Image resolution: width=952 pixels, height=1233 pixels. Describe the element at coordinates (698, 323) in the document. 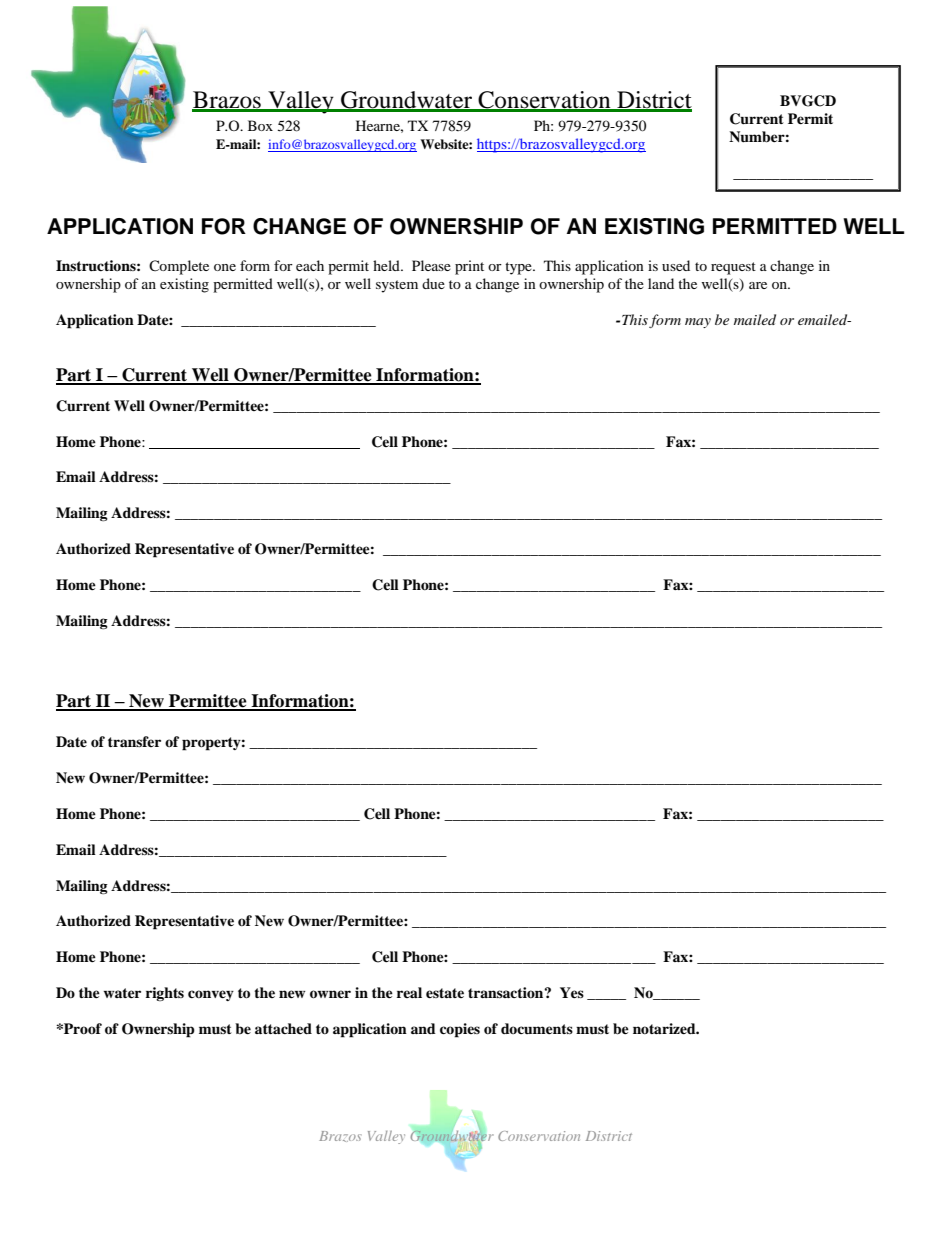

I see `may` at that location.
